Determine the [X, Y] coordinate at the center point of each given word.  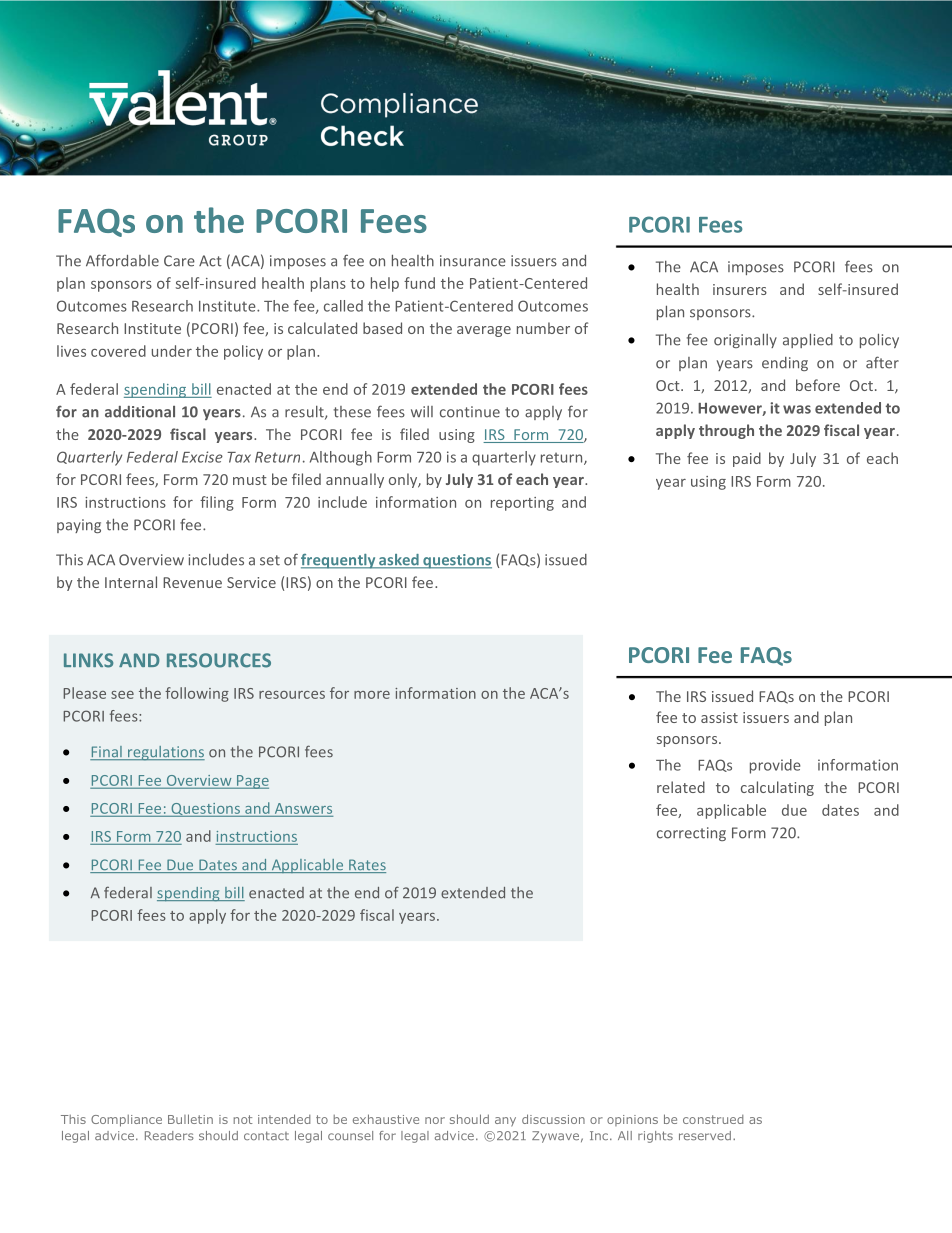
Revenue [192, 582]
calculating [777, 788]
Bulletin [190, 1119]
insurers [740, 289]
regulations [165, 753]
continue [470, 412]
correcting [691, 834]
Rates [366, 866]
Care [179, 261]
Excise [202, 457]
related [681, 787]
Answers [303, 808]
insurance [473, 261]
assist [719, 717]
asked [399, 561]
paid [747, 459]
